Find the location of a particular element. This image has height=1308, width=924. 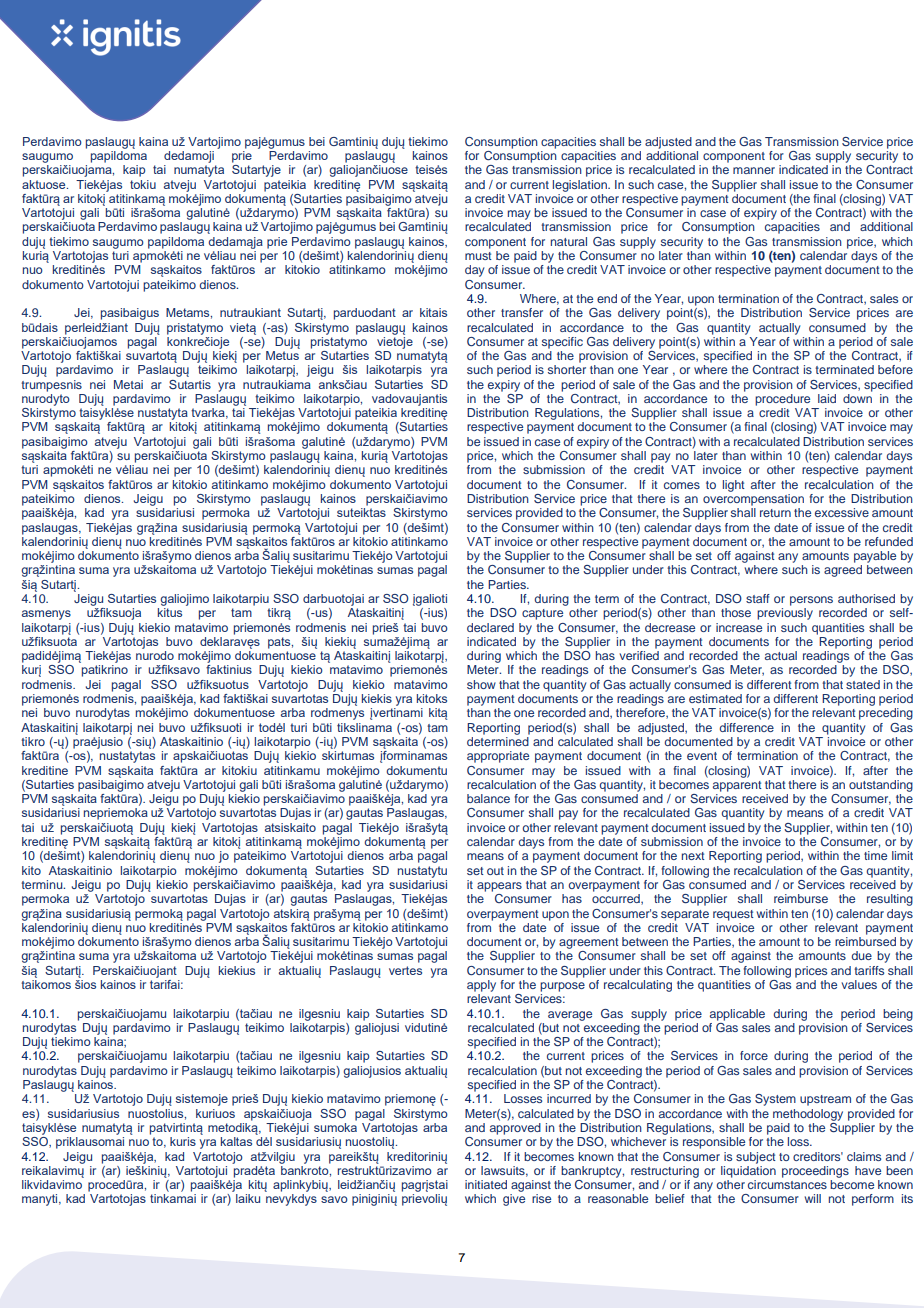

show is located at coordinates (481, 684).
